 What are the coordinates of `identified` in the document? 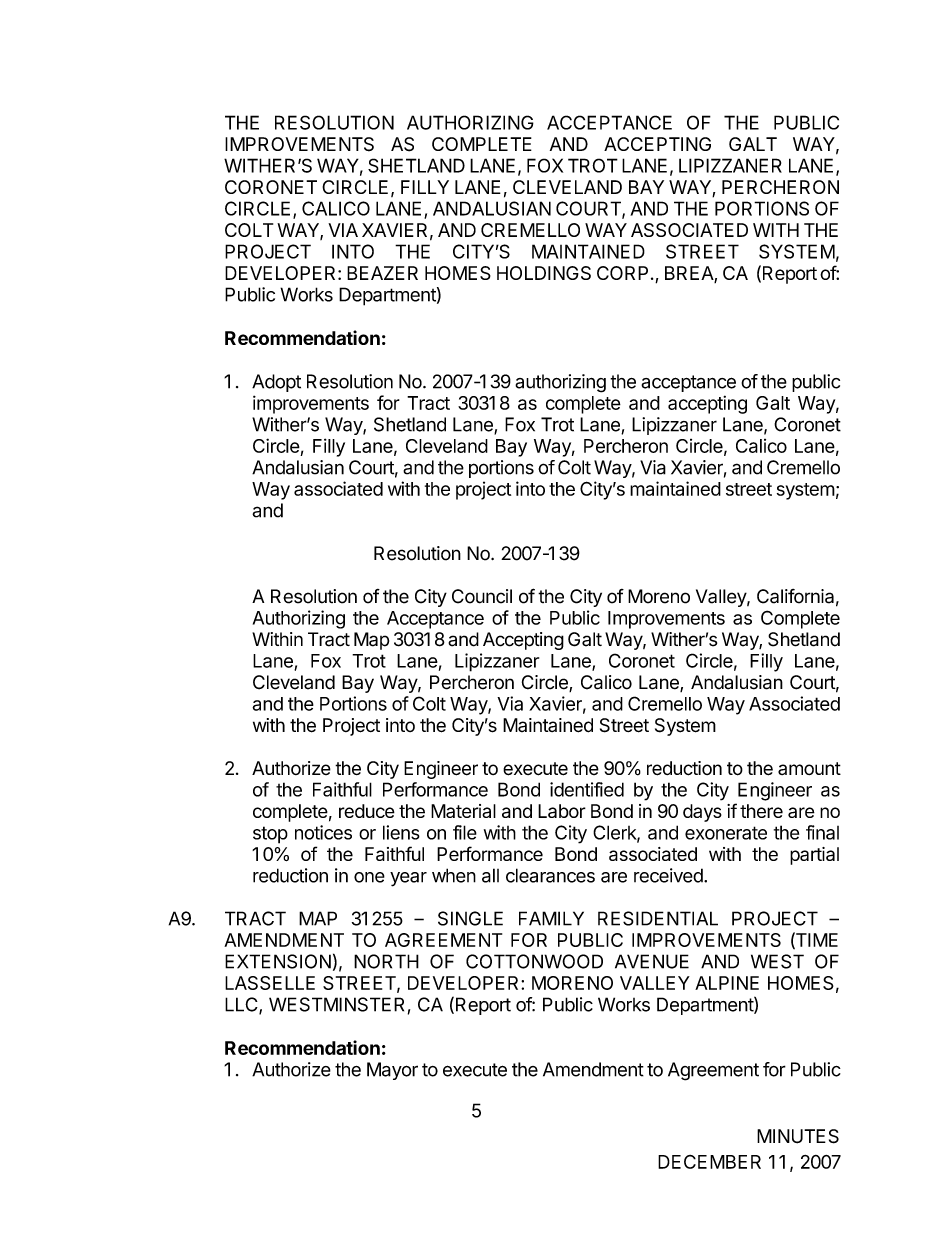 It's located at (587, 789).
